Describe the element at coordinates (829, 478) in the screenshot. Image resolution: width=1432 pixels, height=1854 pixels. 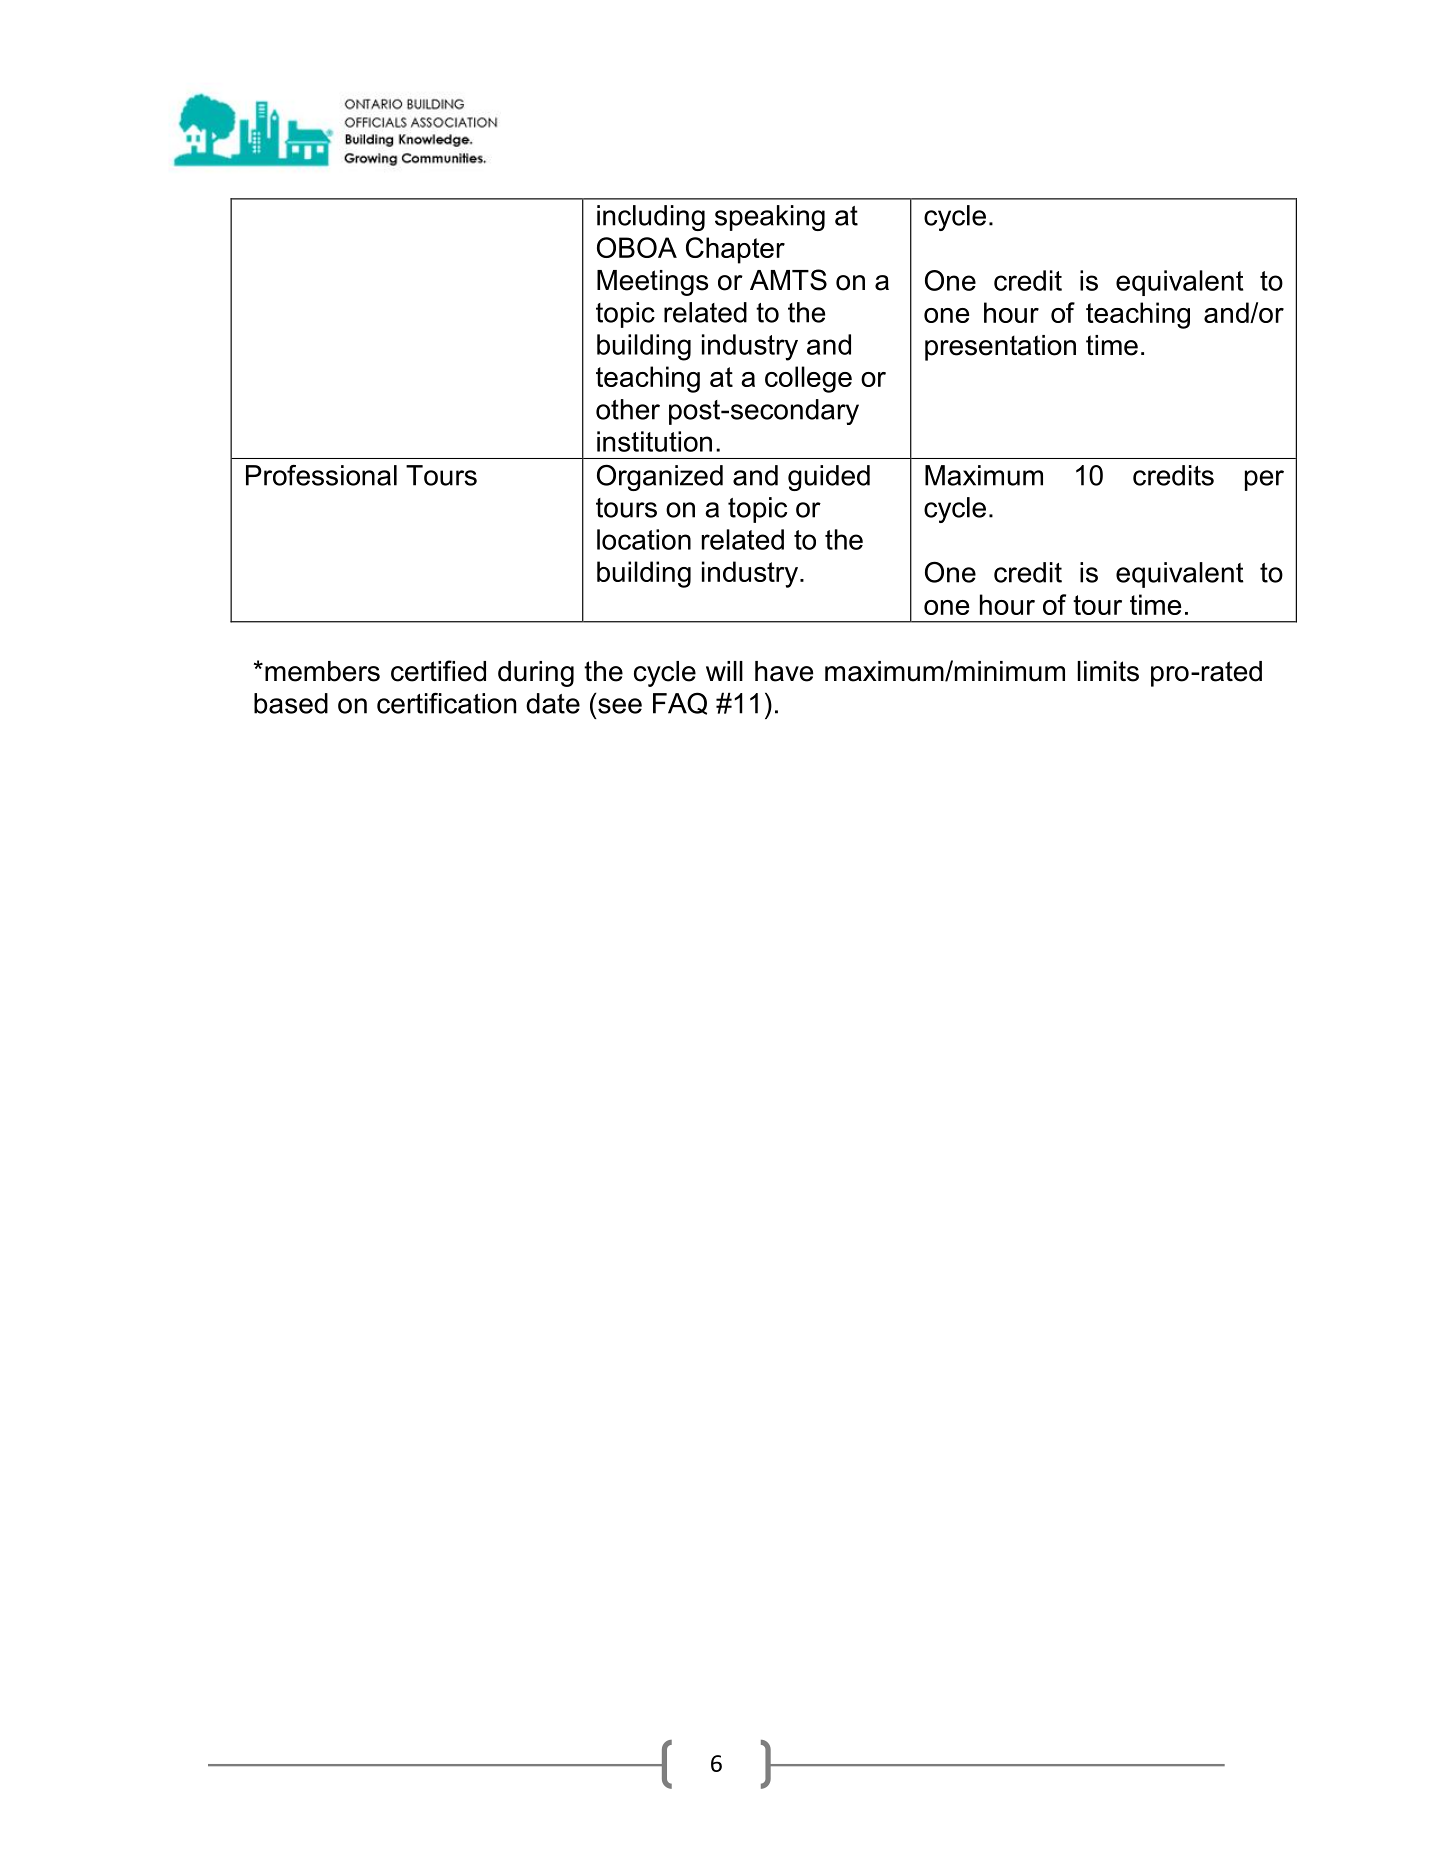
I see `guided` at that location.
